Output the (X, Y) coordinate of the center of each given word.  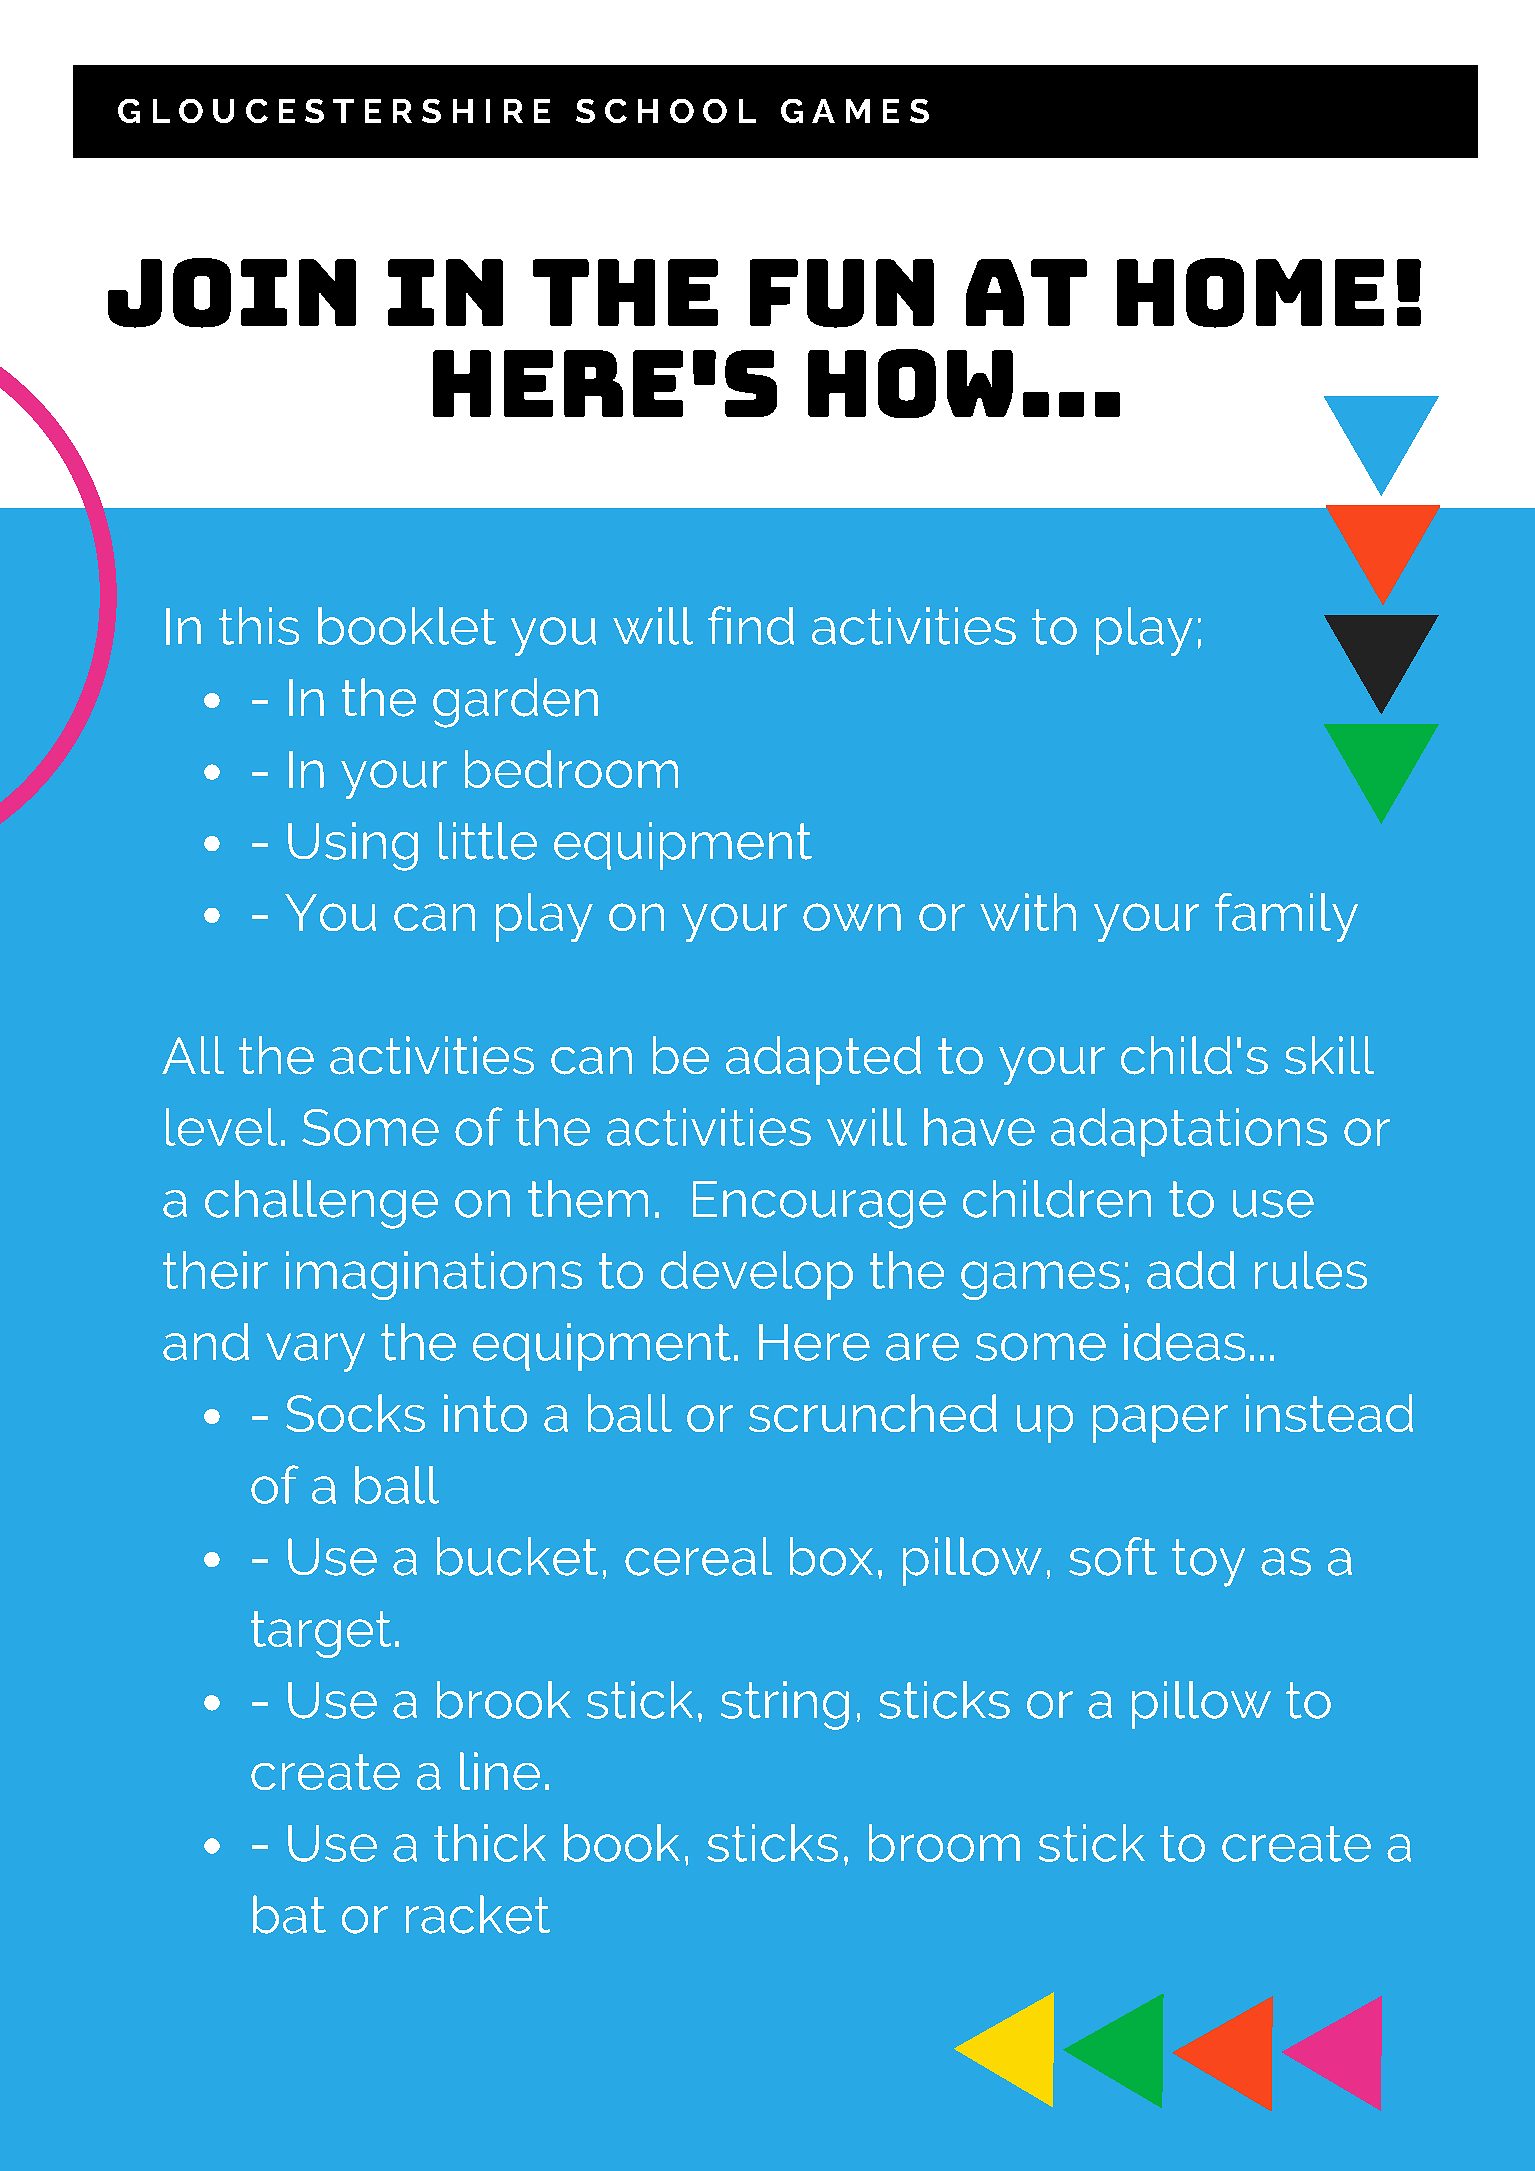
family (1286, 917)
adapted (823, 1060)
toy (1208, 1563)
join (232, 293)
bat (289, 1914)
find (751, 625)
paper (1160, 1424)
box (831, 1556)
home (1250, 293)
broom (944, 1843)
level (222, 1127)
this (259, 626)
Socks (355, 1413)
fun (842, 293)
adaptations (1189, 1132)
